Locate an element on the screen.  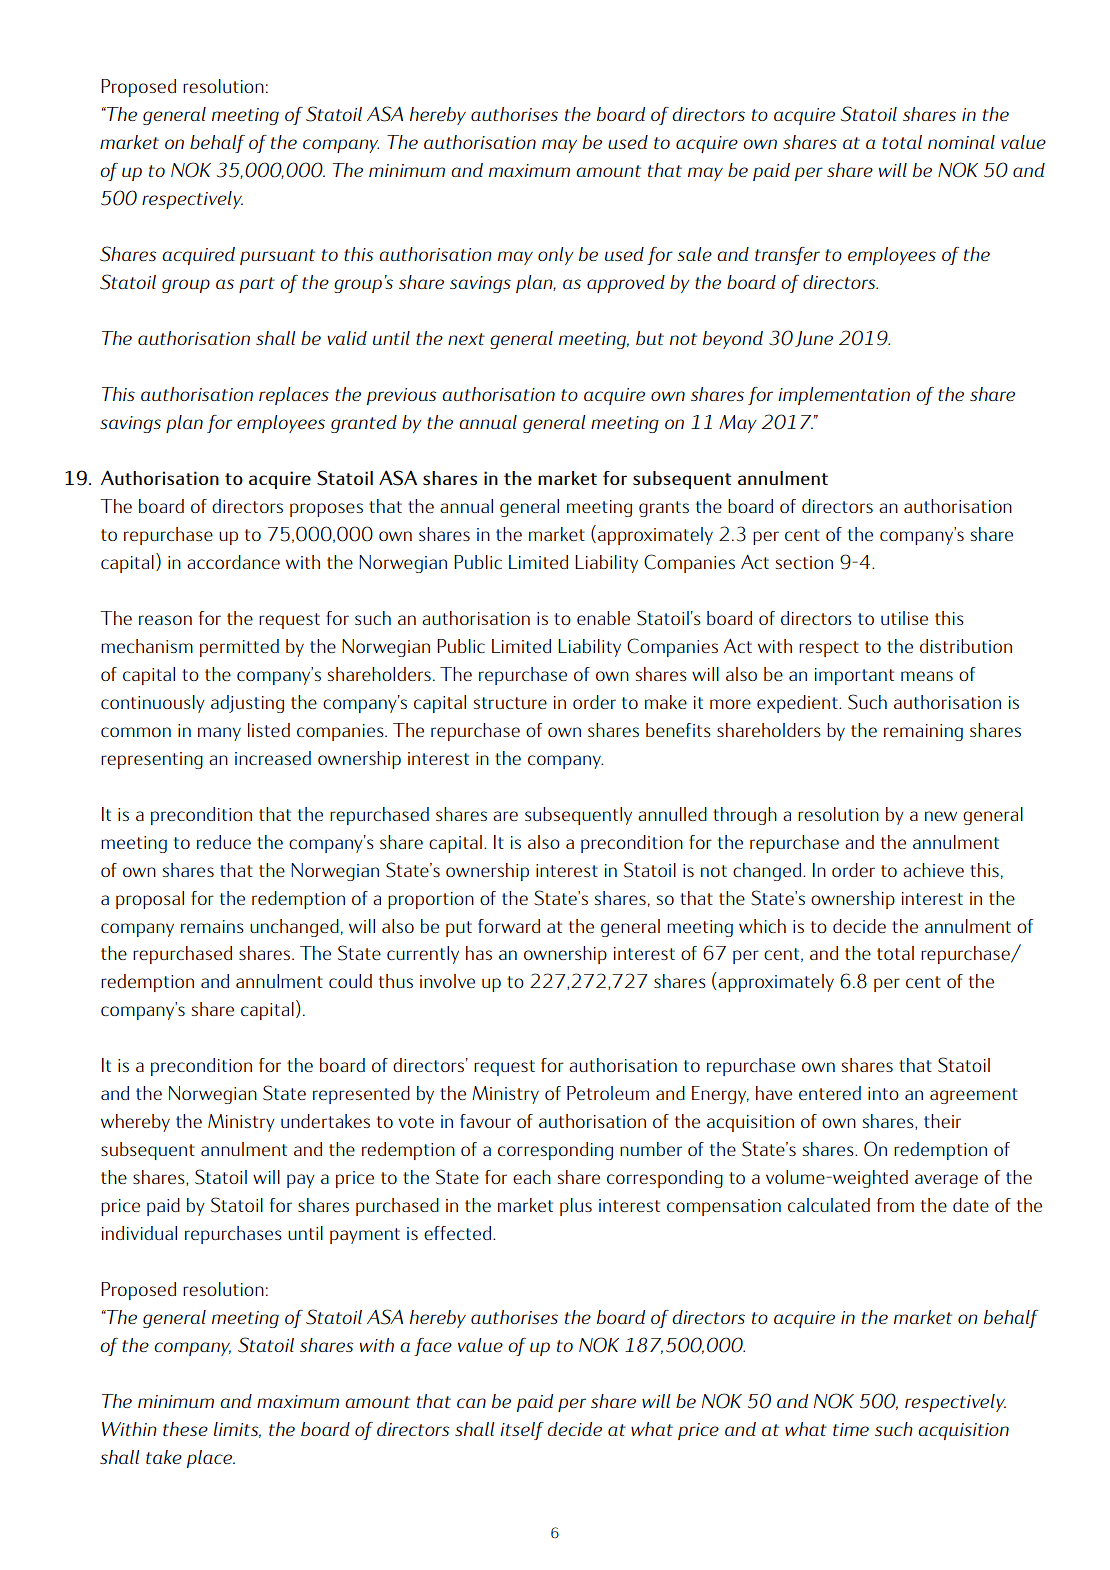
only is located at coordinates (555, 256).
